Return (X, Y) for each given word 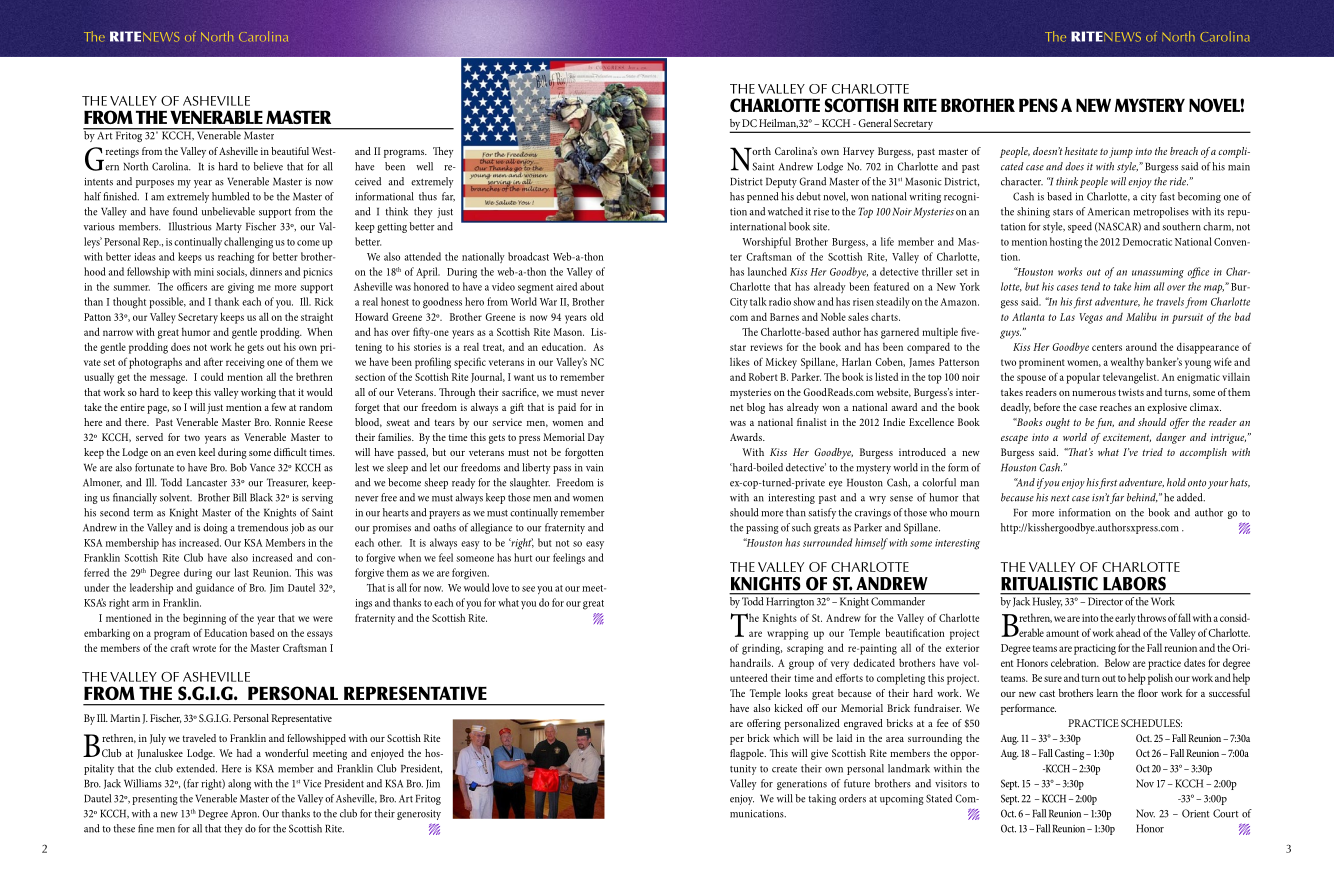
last (241, 572)
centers (1107, 347)
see (528, 589)
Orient (1195, 813)
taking (822, 799)
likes (740, 362)
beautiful (290, 151)
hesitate (1081, 151)
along (239, 784)
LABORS (1134, 584)
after (213, 361)
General (875, 123)
